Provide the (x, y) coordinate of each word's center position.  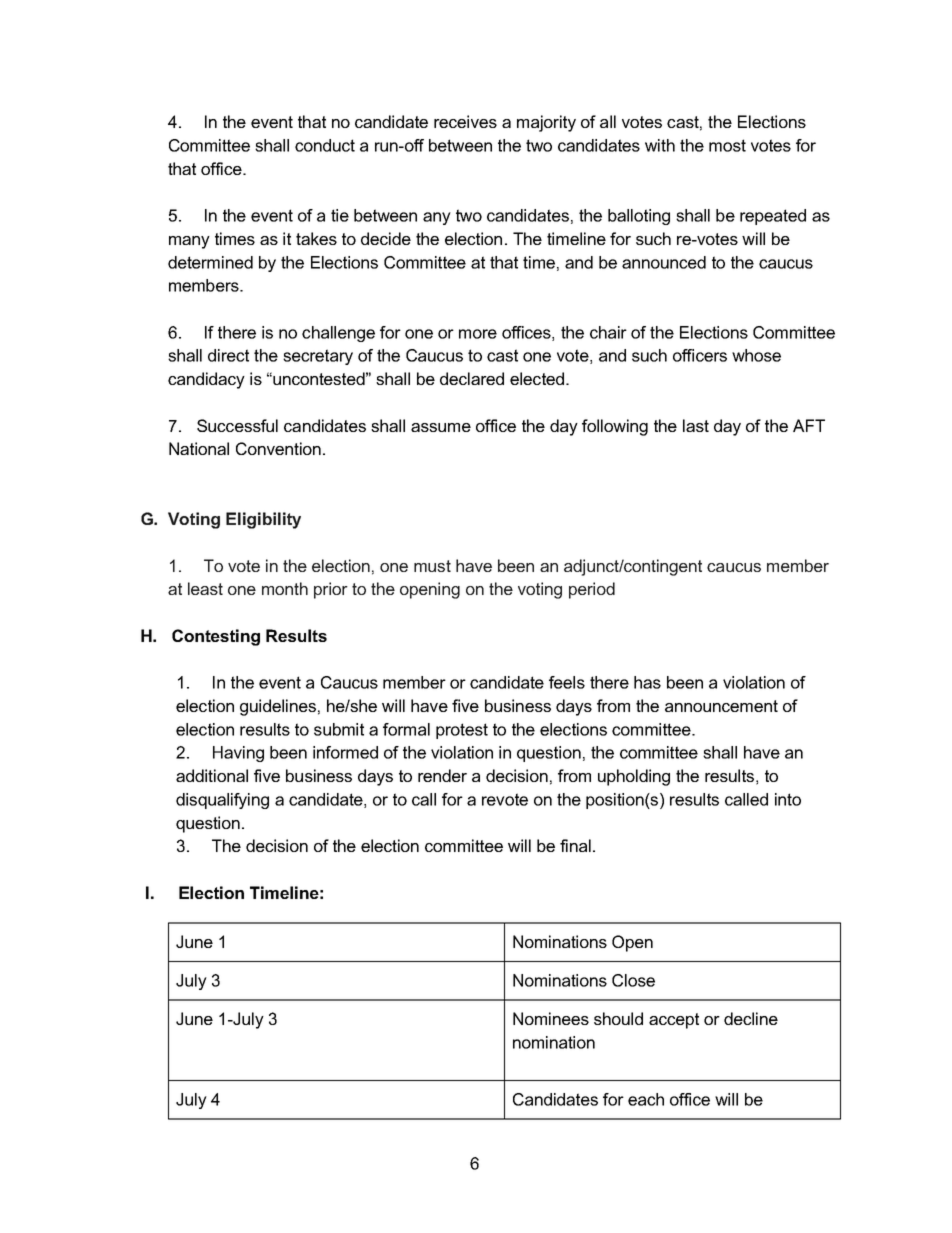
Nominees (551, 1018)
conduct (325, 145)
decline (751, 1018)
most (727, 145)
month (285, 588)
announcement (721, 706)
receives (465, 121)
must (432, 566)
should (618, 1018)
